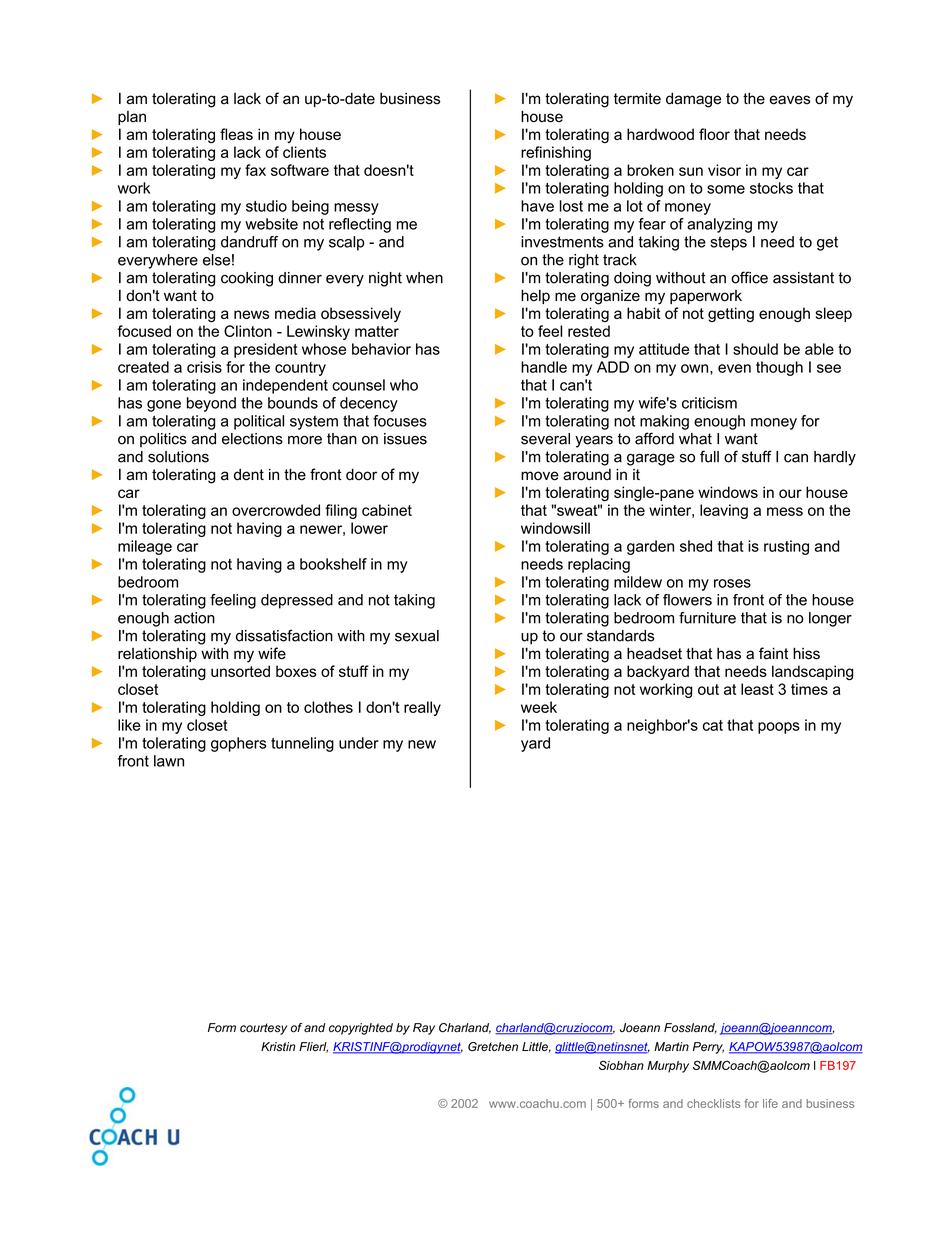 Image resolution: width=952 pixels, height=1233 pixels. What do you see at coordinates (709, 456) in the screenshot?
I see `full` at bounding box center [709, 456].
